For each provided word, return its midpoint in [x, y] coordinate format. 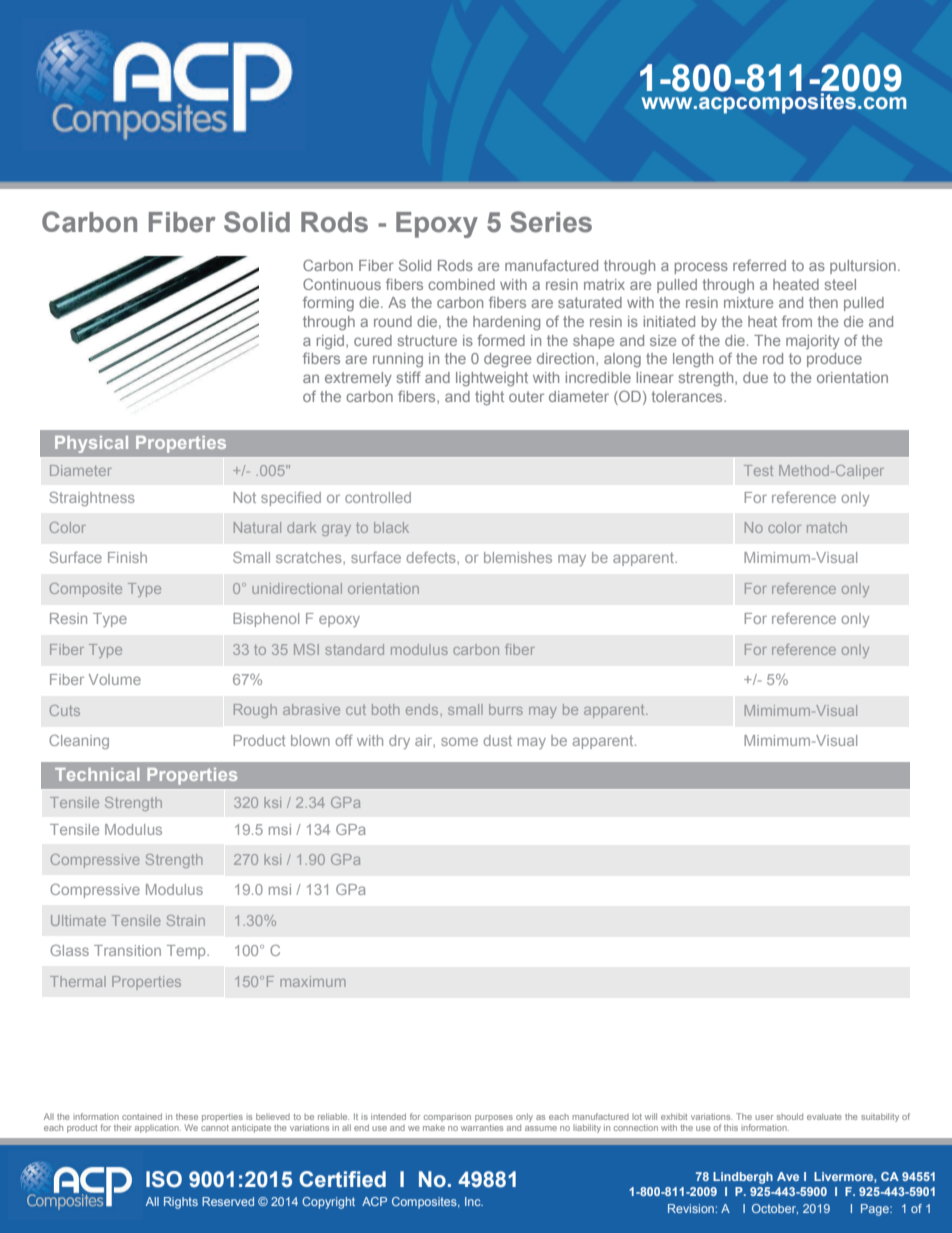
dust [497, 740]
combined [461, 284]
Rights [181, 1203]
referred [759, 265]
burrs [506, 709]
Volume [115, 679]
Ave [788, 1176]
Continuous [342, 284]
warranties [482, 1128]
